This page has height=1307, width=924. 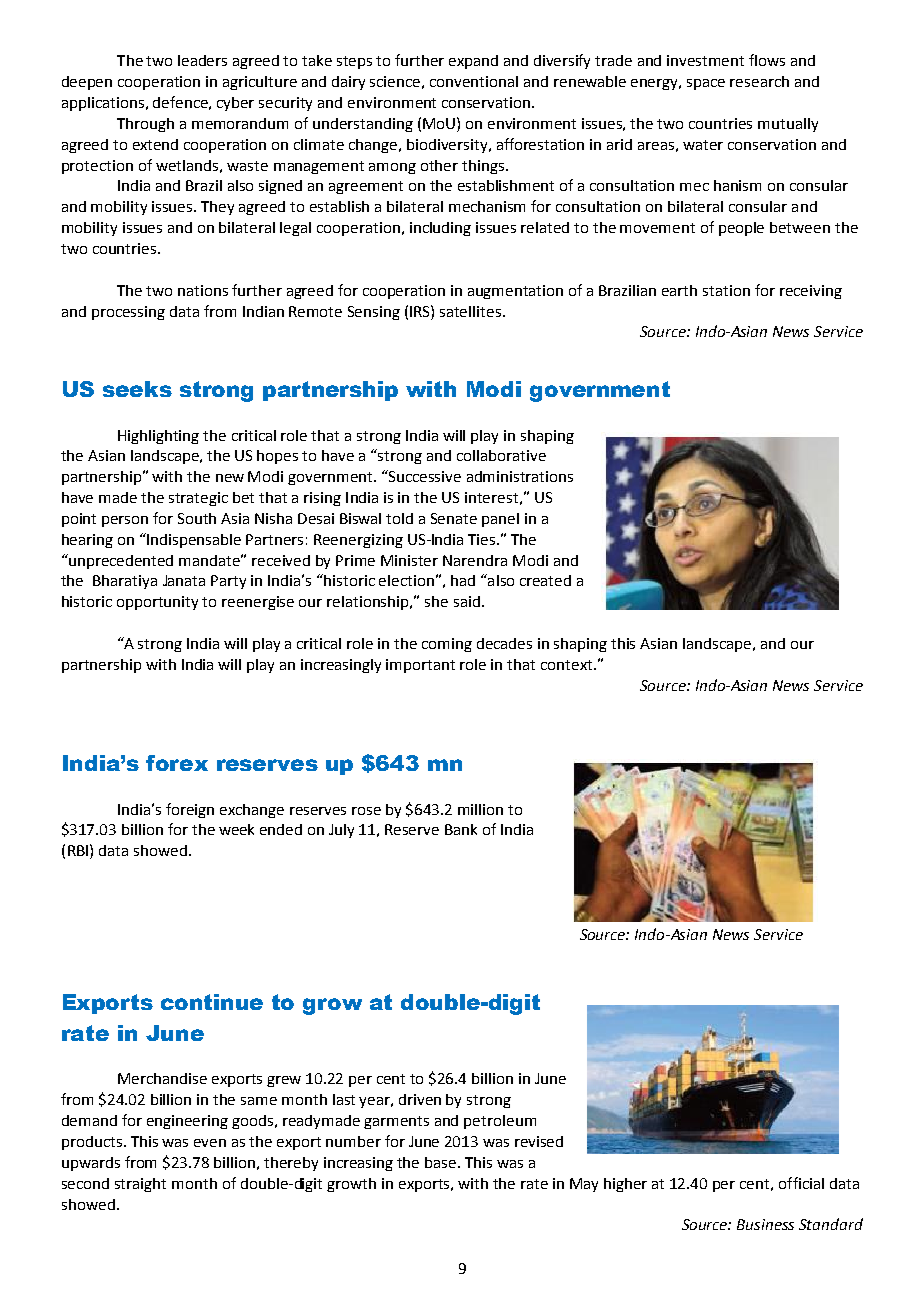 What do you see at coordinates (145, 125) in the page?
I see `Through` at bounding box center [145, 125].
